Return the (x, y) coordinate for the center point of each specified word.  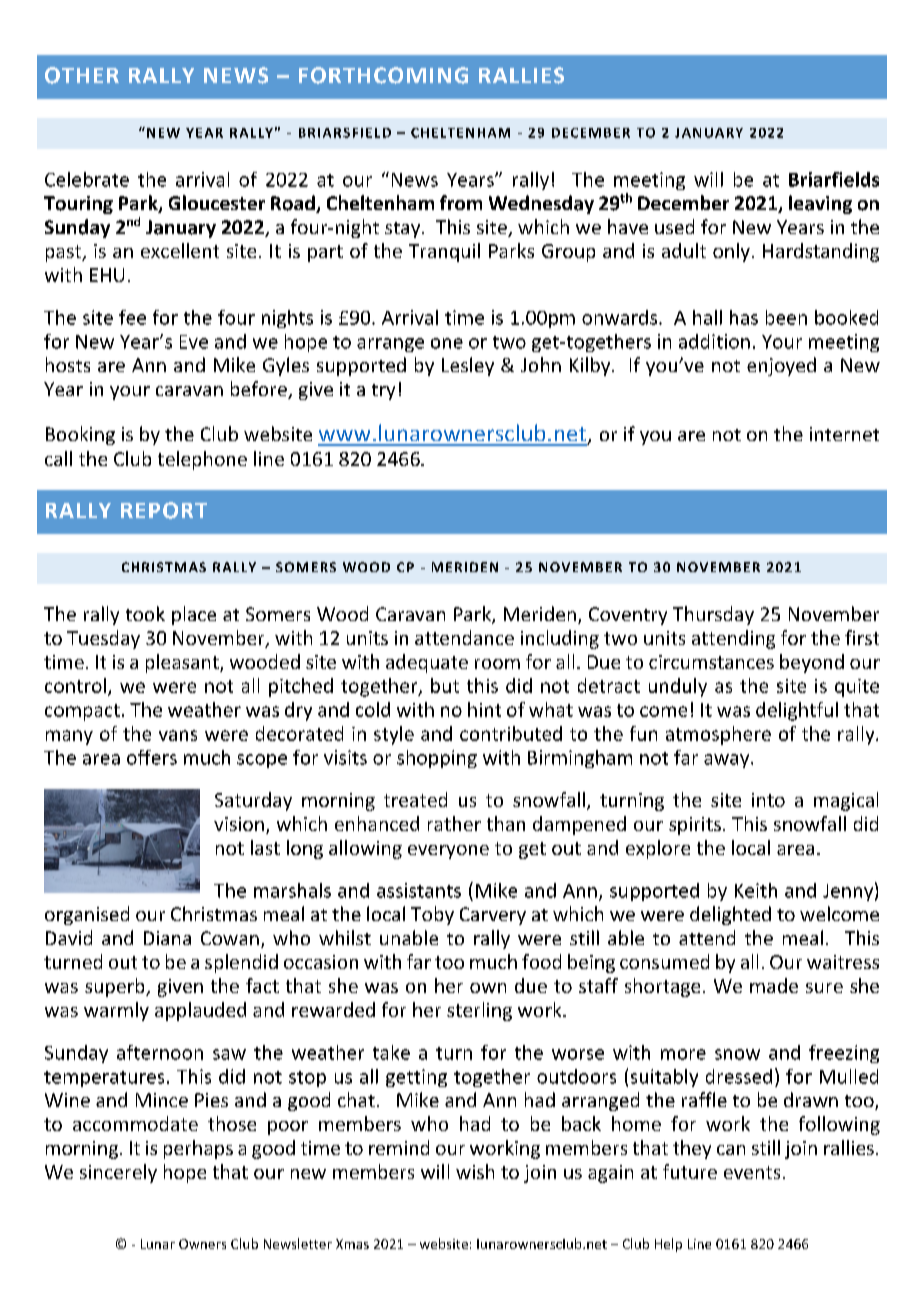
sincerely (118, 1173)
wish (475, 1171)
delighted (730, 915)
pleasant (183, 663)
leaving (820, 204)
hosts (68, 364)
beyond (812, 663)
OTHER (82, 75)
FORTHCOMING (383, 75)
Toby (432, 915)
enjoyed (781, 366)
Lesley (468, 366)
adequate (427, 663)
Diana (167, 938)
